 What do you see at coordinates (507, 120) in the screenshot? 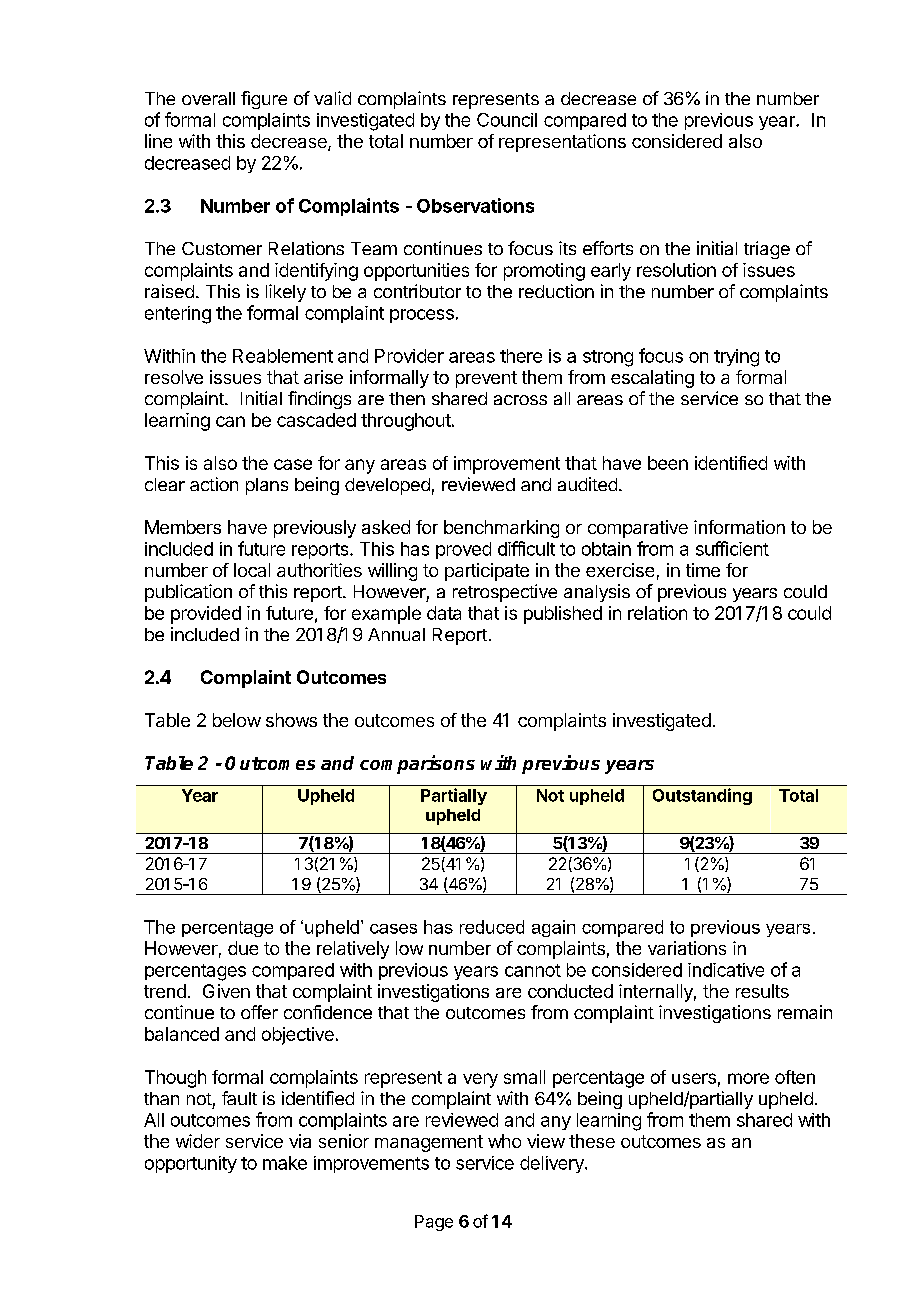
I see `Council` at bounding box center [507, 120].
